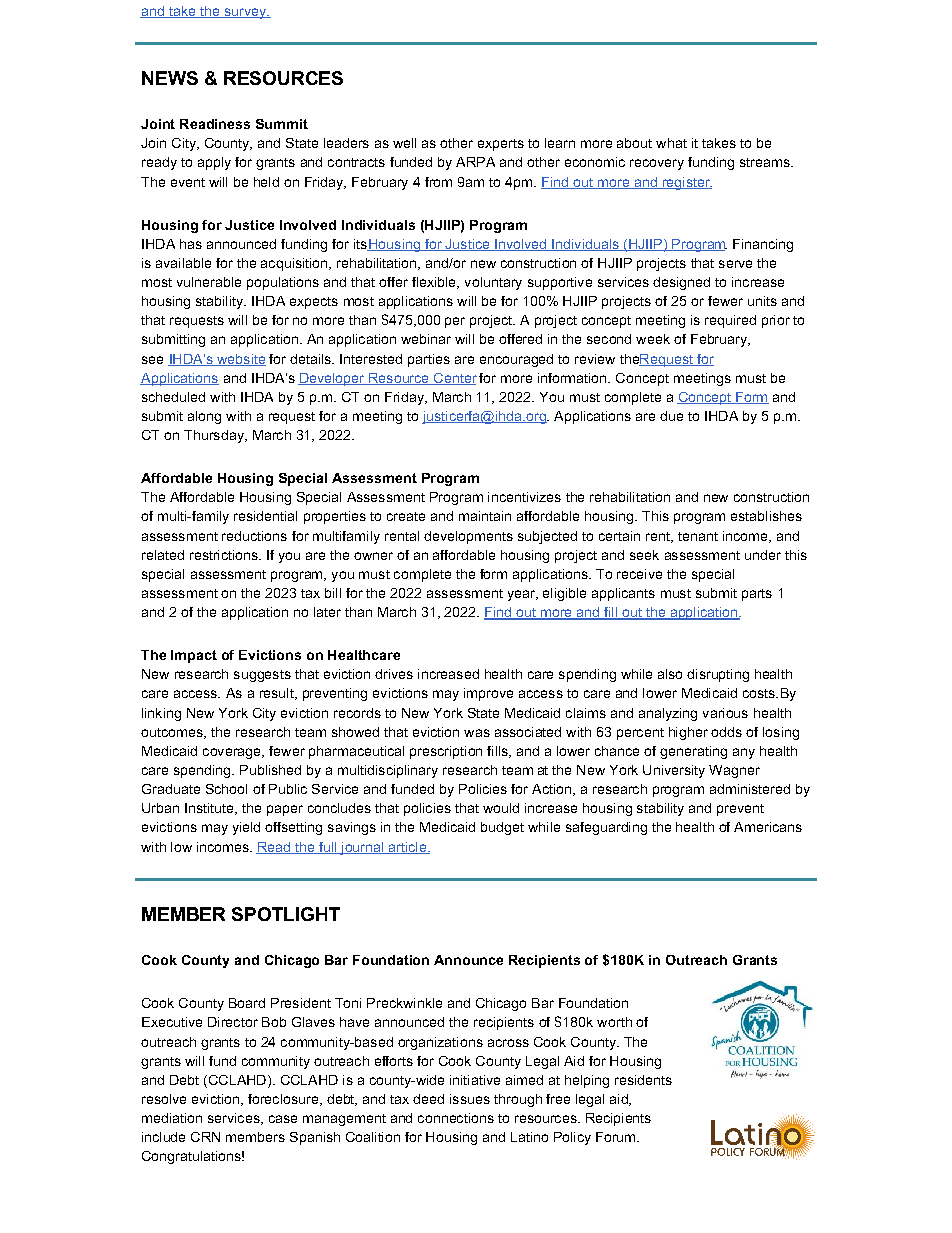  Describe the element at coordinates (501, 145) in the page. I see `experts` at that location.
